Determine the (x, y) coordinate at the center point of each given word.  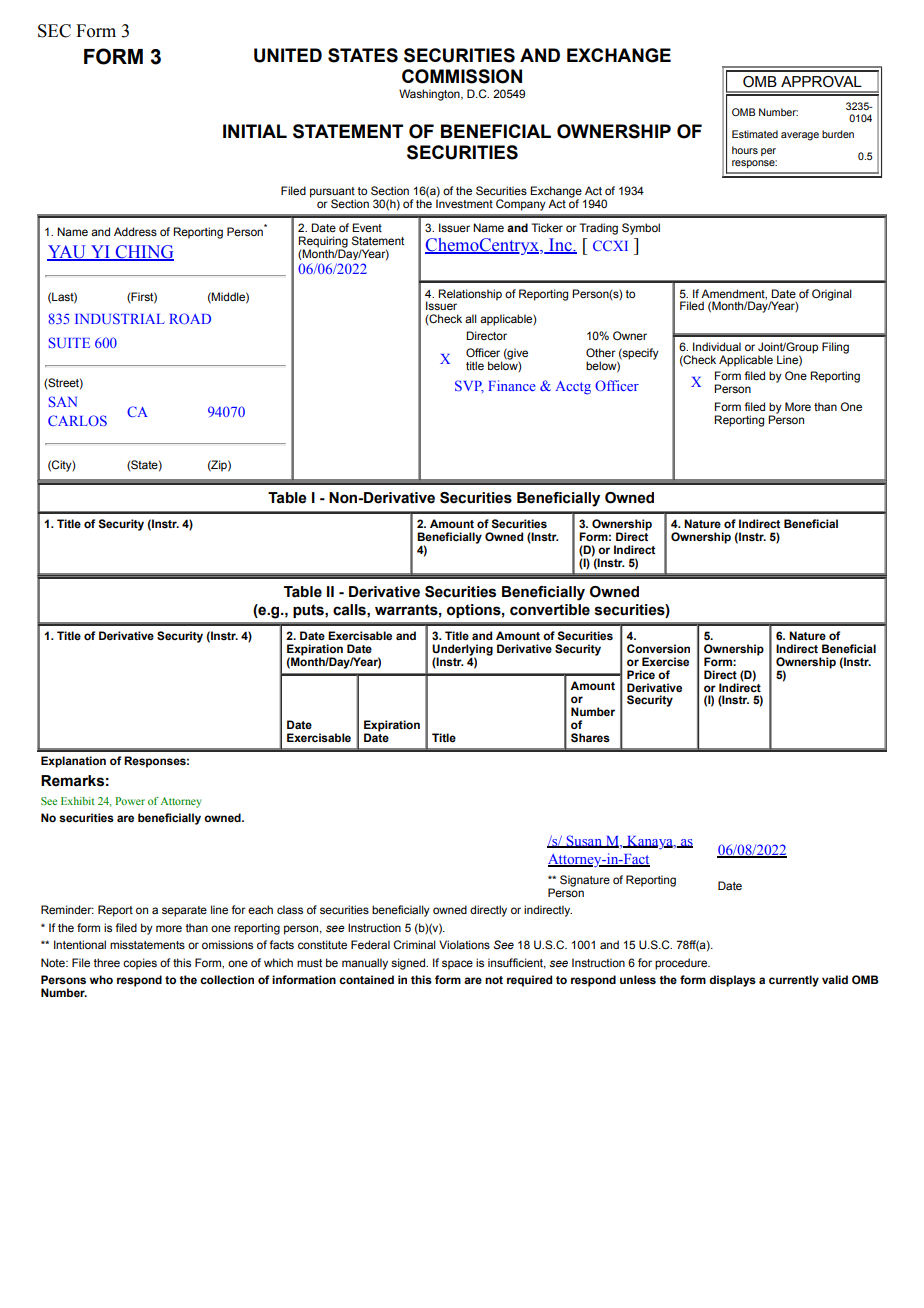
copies (140, 964)
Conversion (658, 648)
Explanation (73, 762)
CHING (143, 253)
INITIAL (255, 131)
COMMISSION (462, 76)
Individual (717, 346)
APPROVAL (821, 82)
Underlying (462, 651)
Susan (584, 841)
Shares (590, 738)
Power (130, 801)
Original (832, 295)
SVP (469, 386)
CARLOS (77, 420)
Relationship (470, 295)
